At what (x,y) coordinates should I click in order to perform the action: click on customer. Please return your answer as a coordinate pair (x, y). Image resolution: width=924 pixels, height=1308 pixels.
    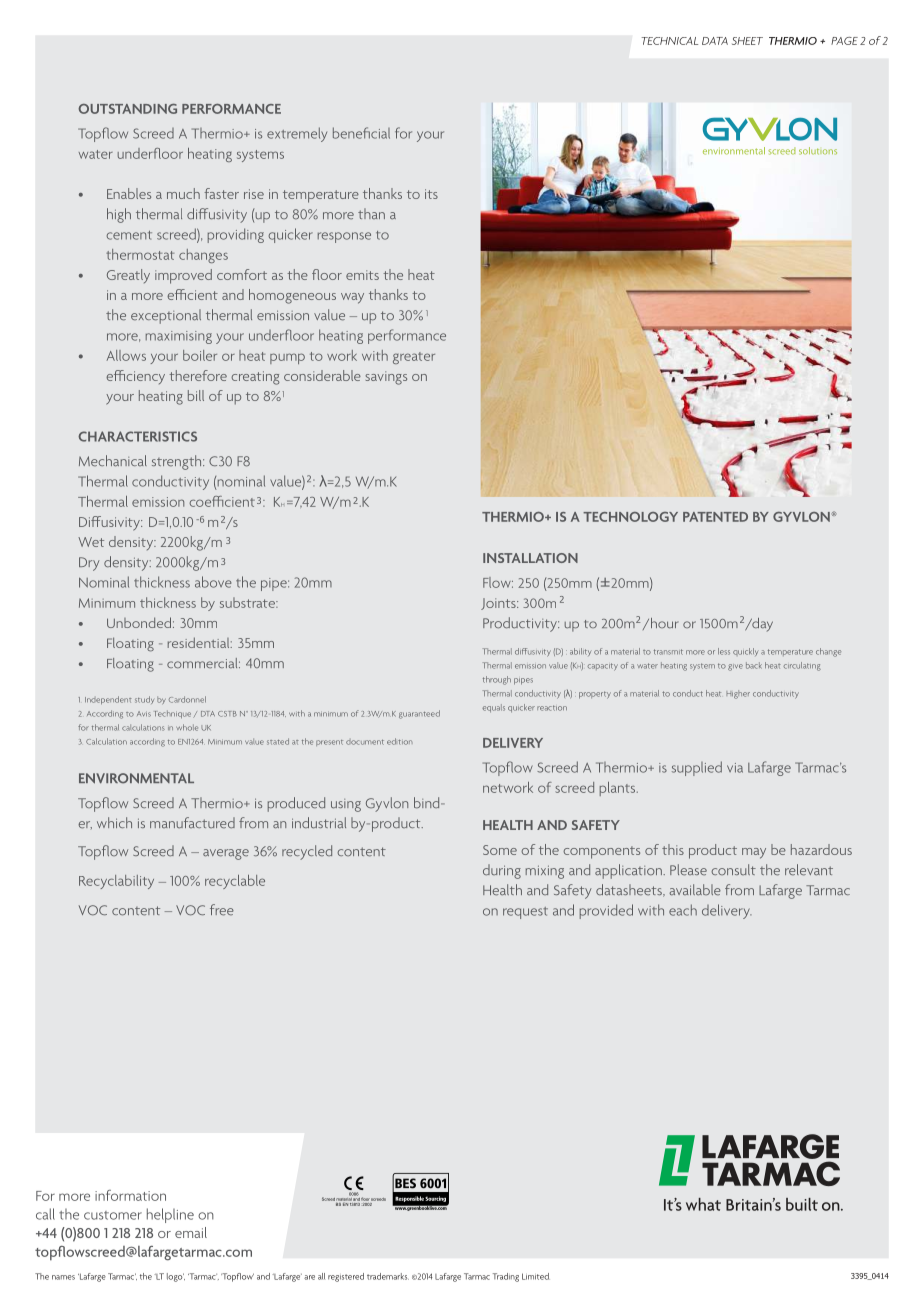
    Looking at the image, I should click on (113, 1215).
